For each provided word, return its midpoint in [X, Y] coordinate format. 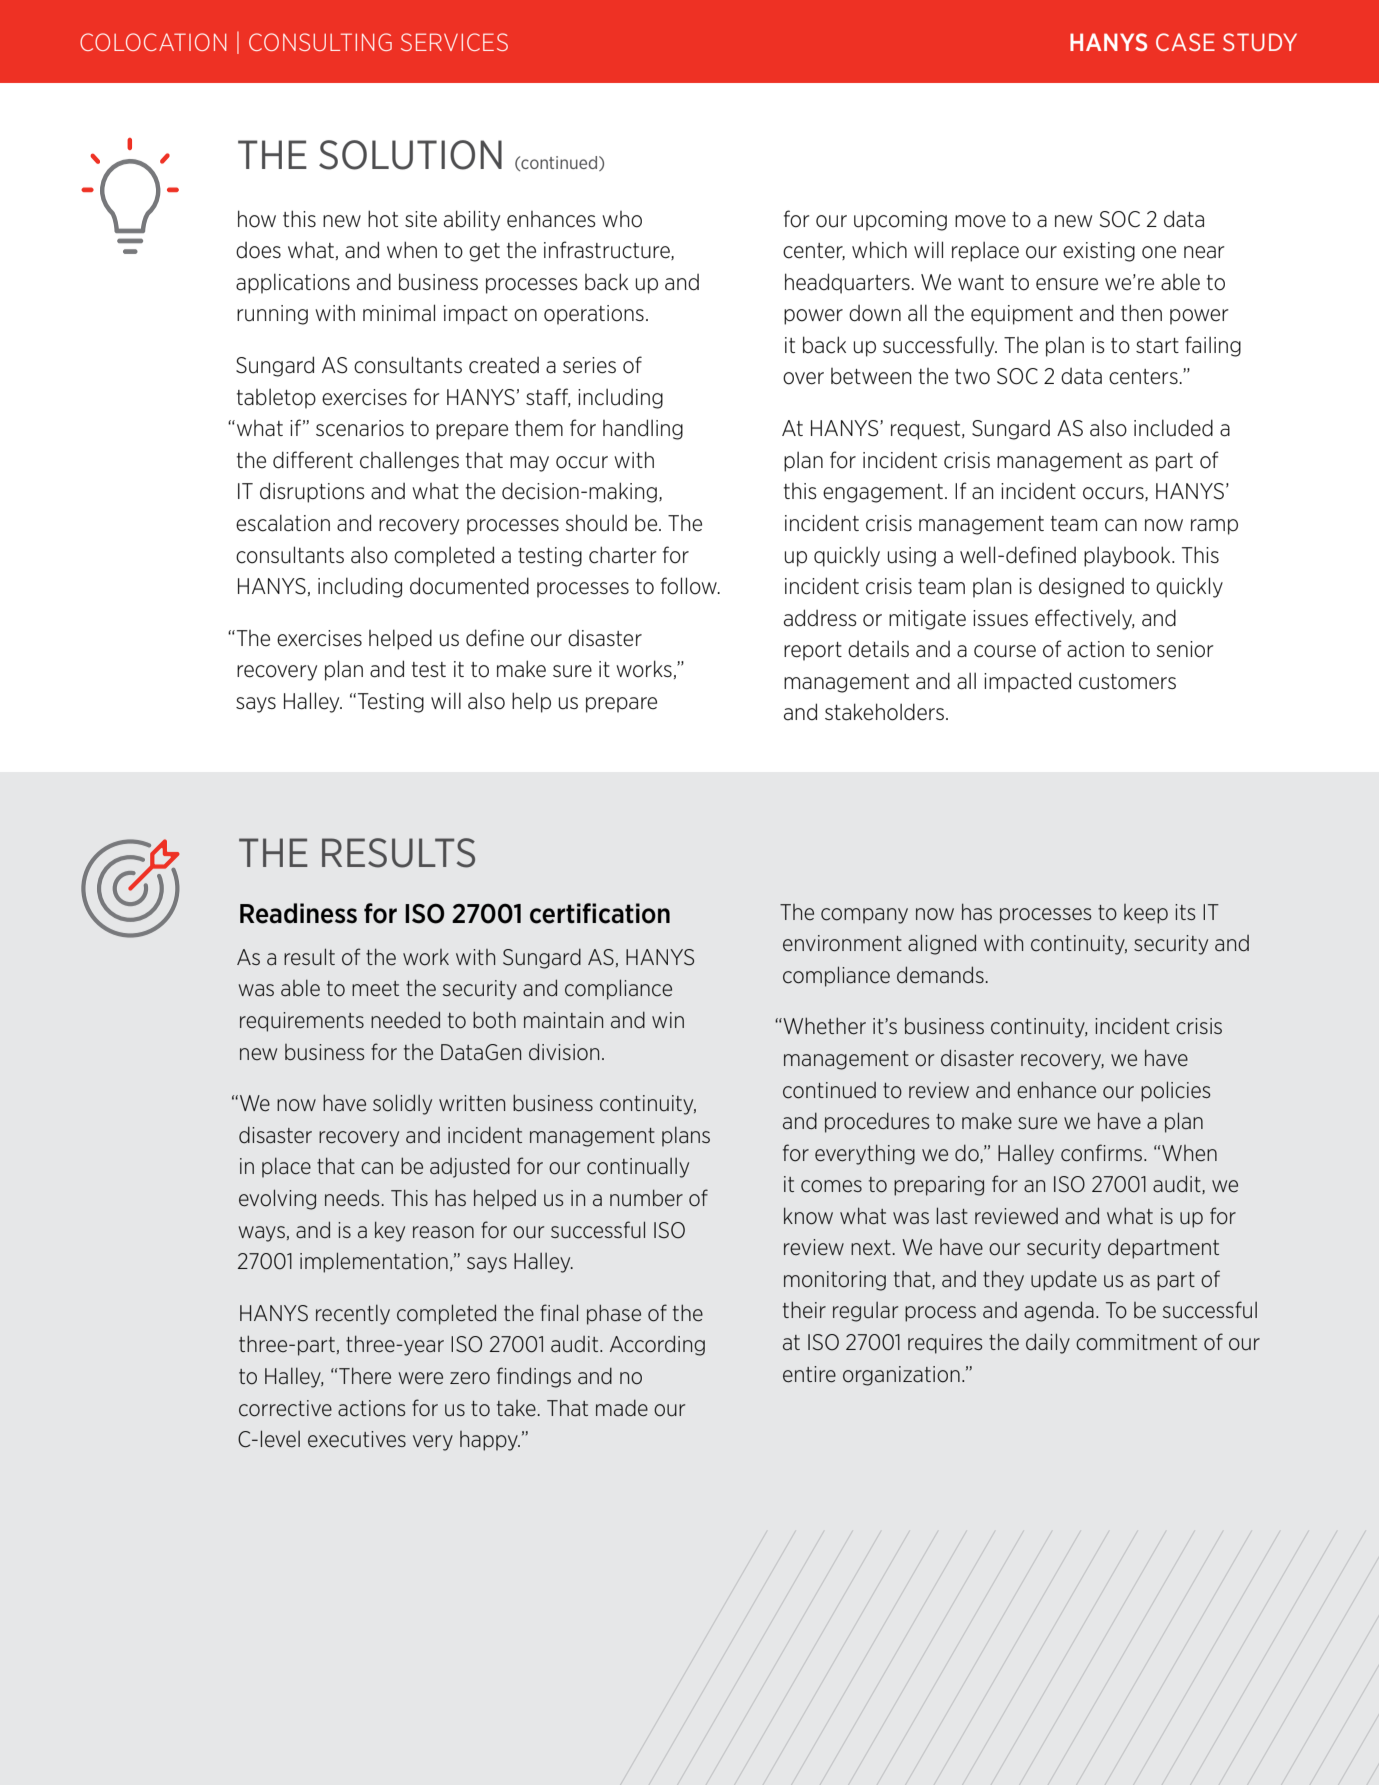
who [622, 219]
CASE [1185, 42]
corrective [285, 1408]
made [622, 1408]
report [813, 651]
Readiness [298, 913]
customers [1127, 682]
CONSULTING [320, 42]
